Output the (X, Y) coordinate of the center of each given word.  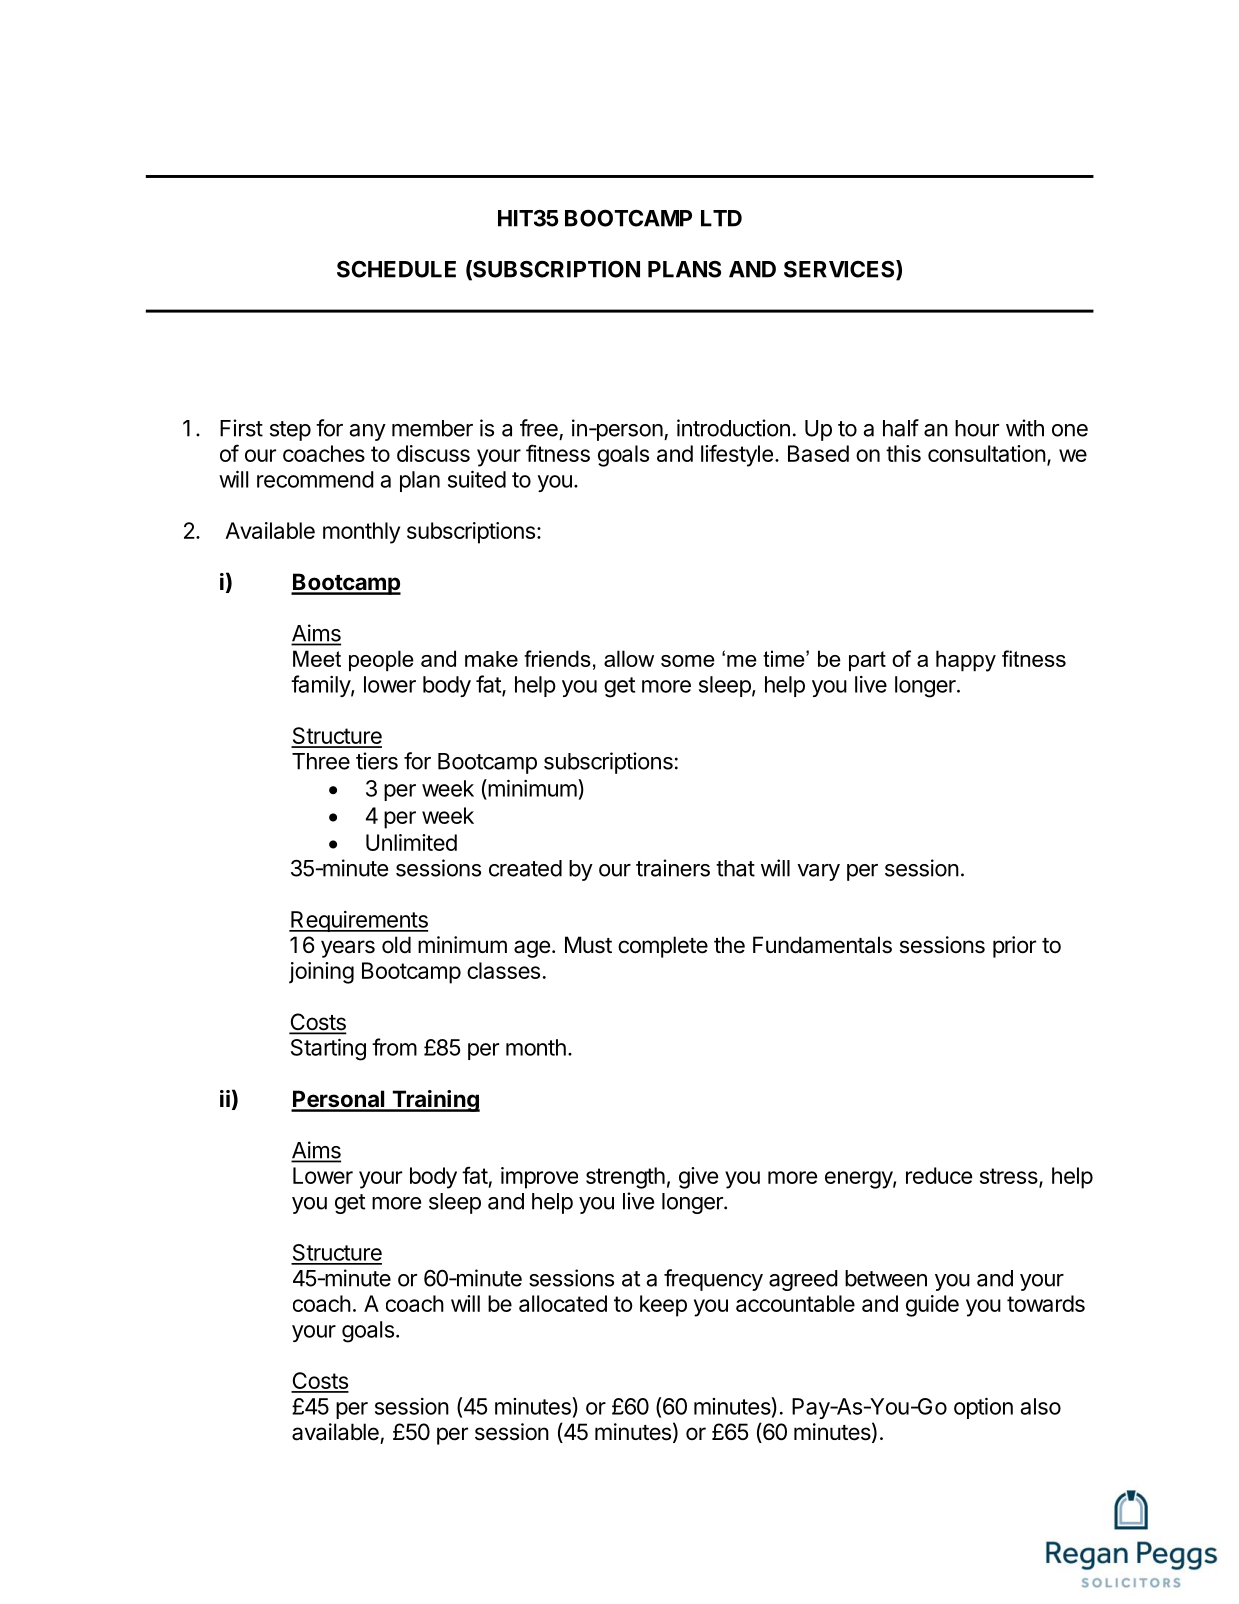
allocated (563, 1303)
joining (321, 973)
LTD (721, 218)
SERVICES (840, 270)
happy (966, 661)
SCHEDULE (396, 269)
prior (1014, 947)
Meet (317, 658)
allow (629, 658)
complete (663, 947)
